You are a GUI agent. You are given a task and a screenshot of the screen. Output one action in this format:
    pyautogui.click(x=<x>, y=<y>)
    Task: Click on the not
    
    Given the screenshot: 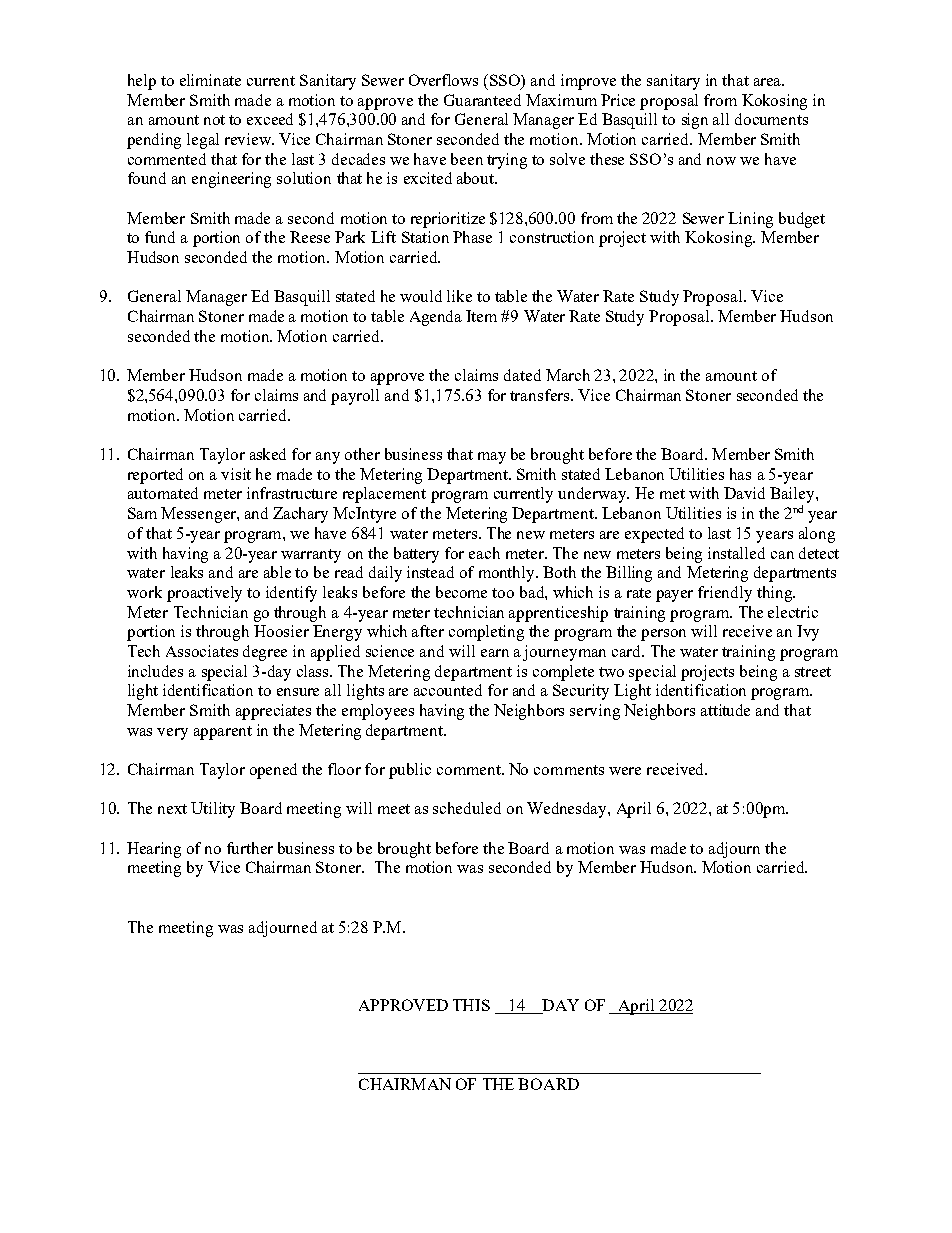 What is the action you would take?
    pyautogui.click(x=214, y=120)
